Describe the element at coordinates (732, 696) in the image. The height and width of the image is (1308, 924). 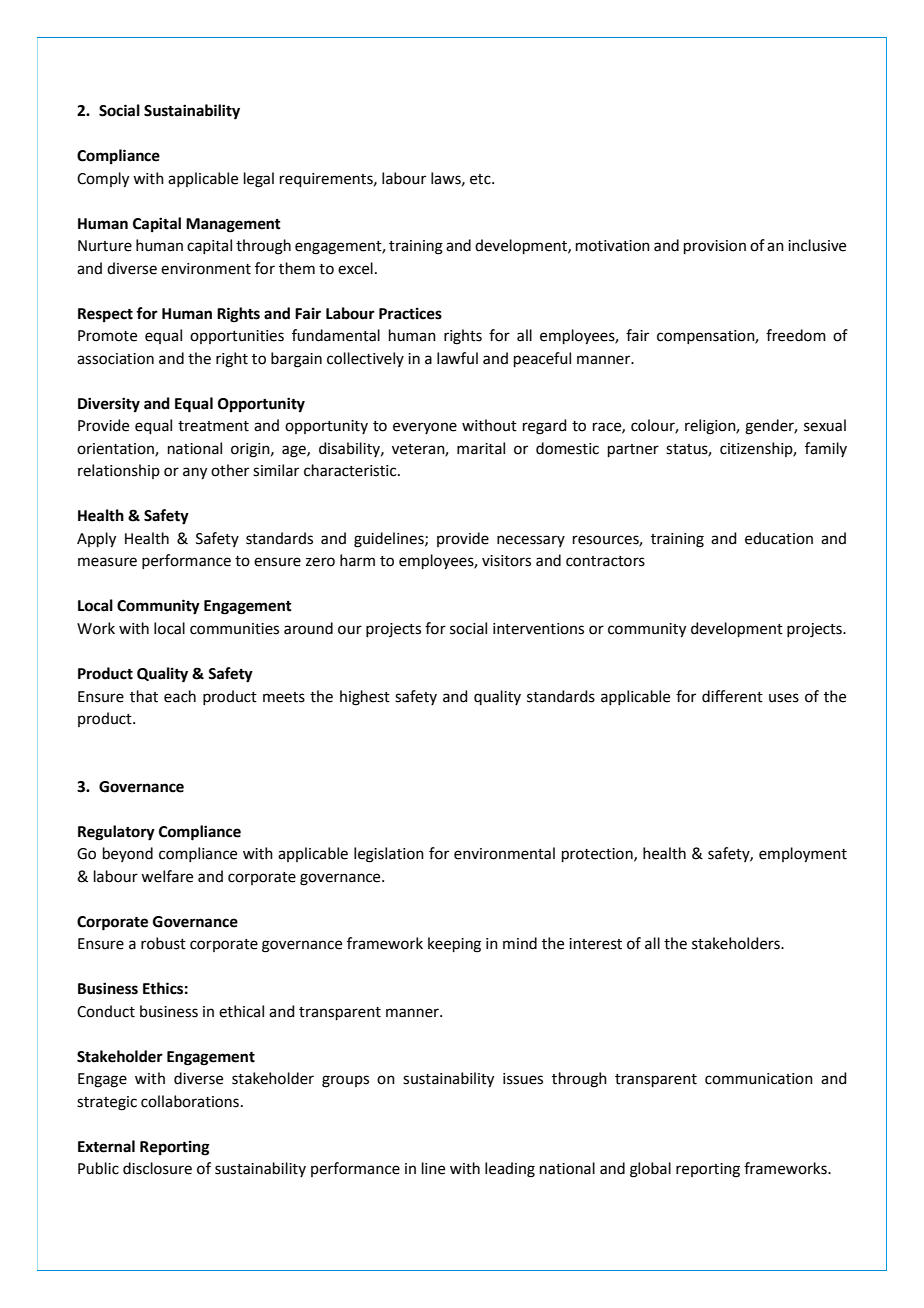
I see `different` at that location.
